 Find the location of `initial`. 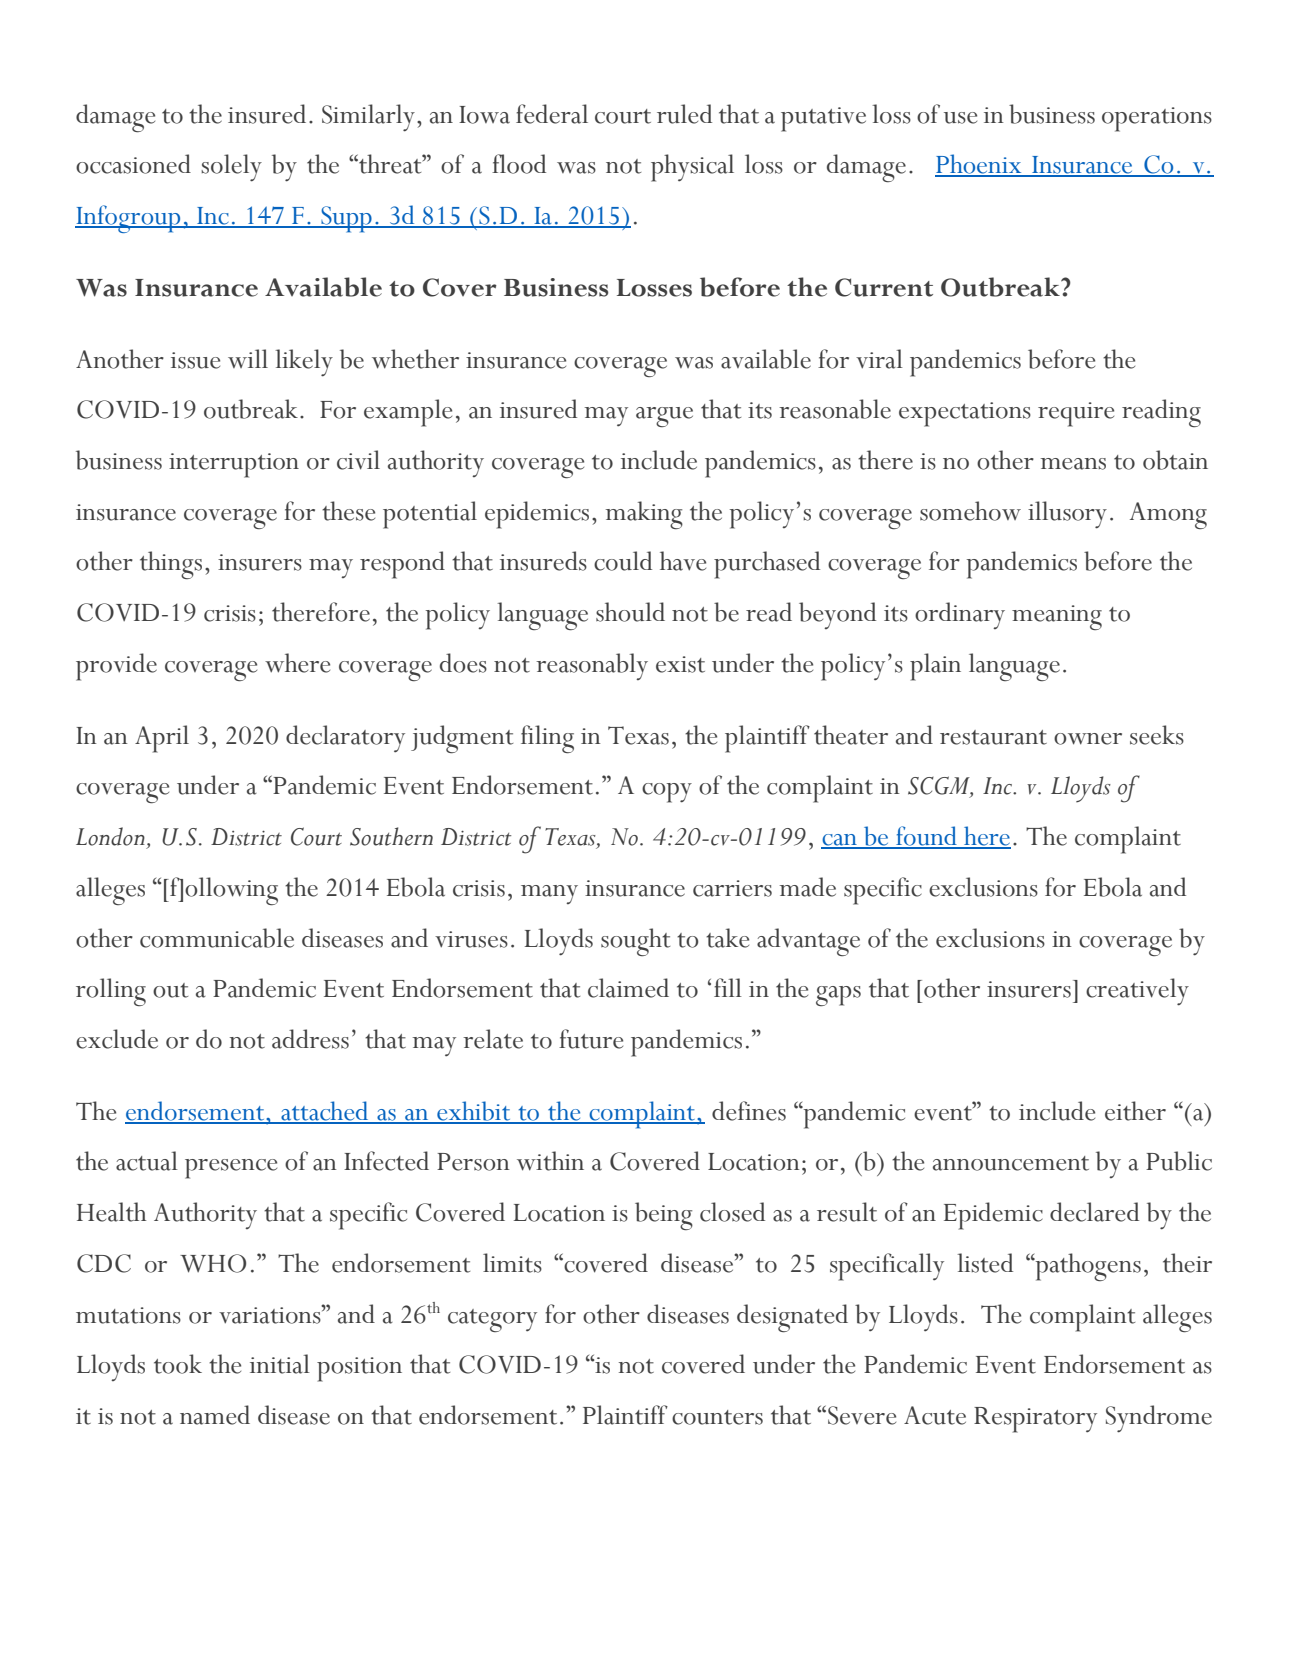

initial is located at coordinates (280, 1364).
